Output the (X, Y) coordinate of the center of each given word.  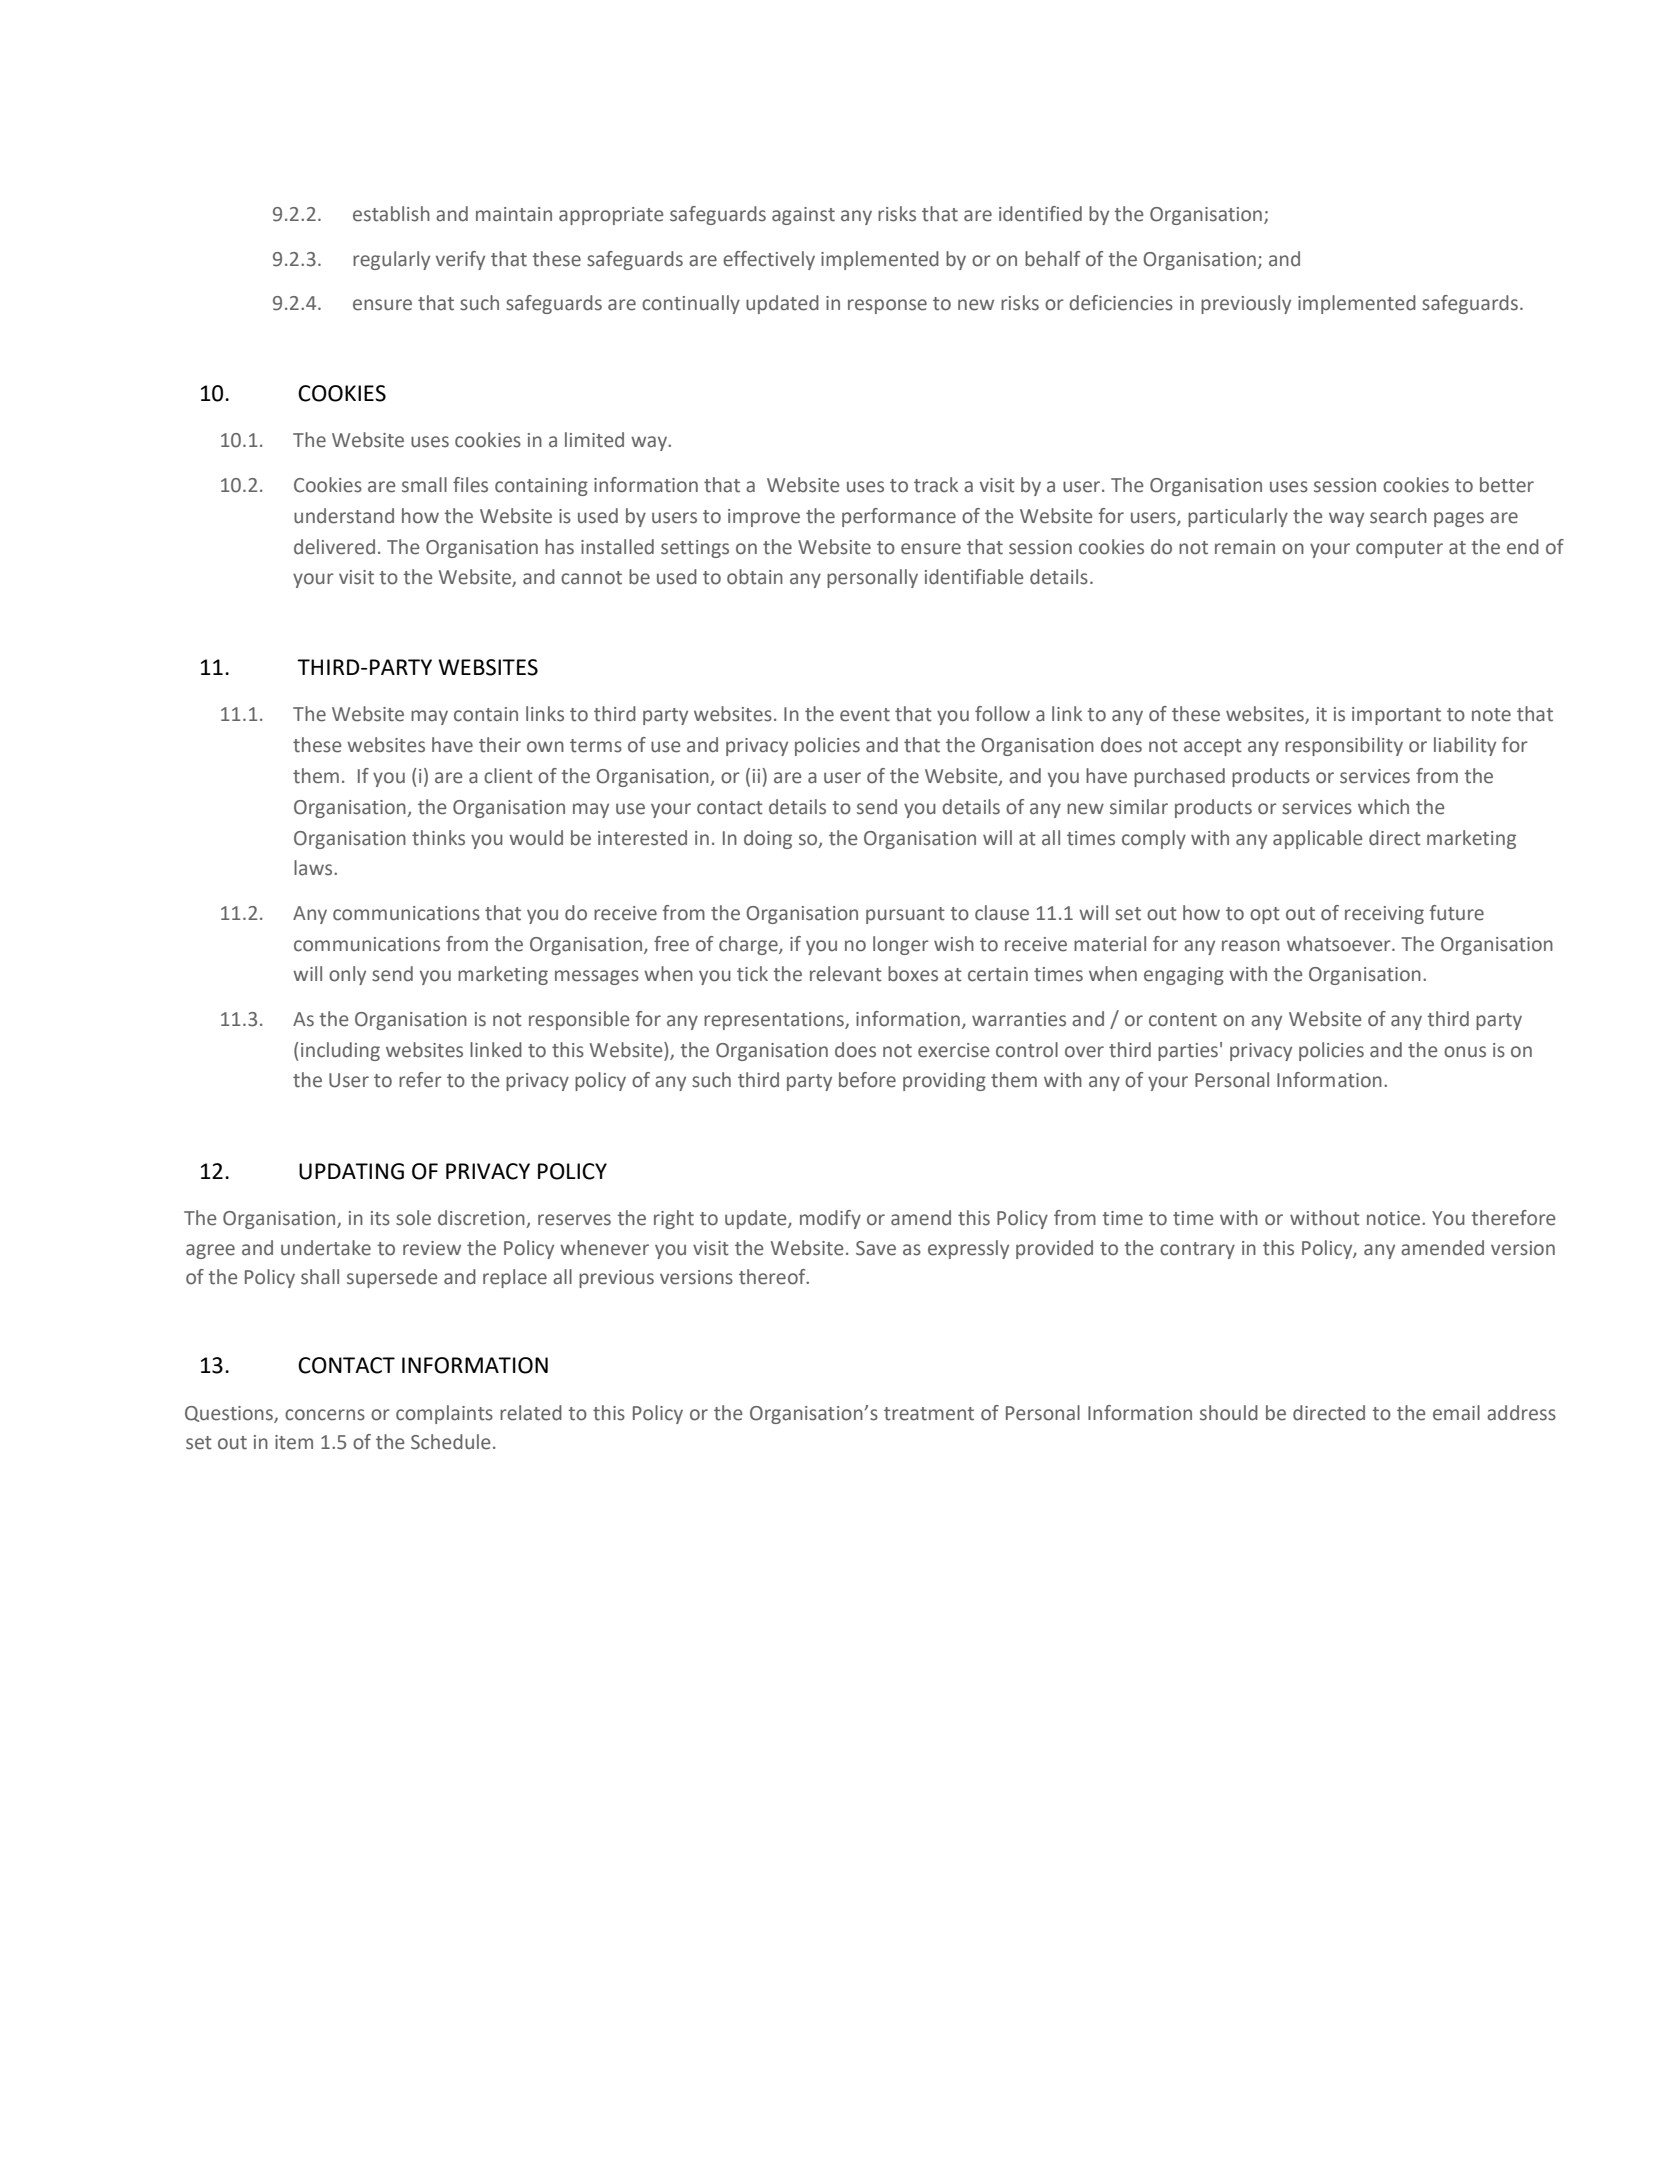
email (1456, 1413)
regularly (391, 260)
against (803, 216)
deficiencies (1121, 303)
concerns (325, 1415)
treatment (929, 1414)
